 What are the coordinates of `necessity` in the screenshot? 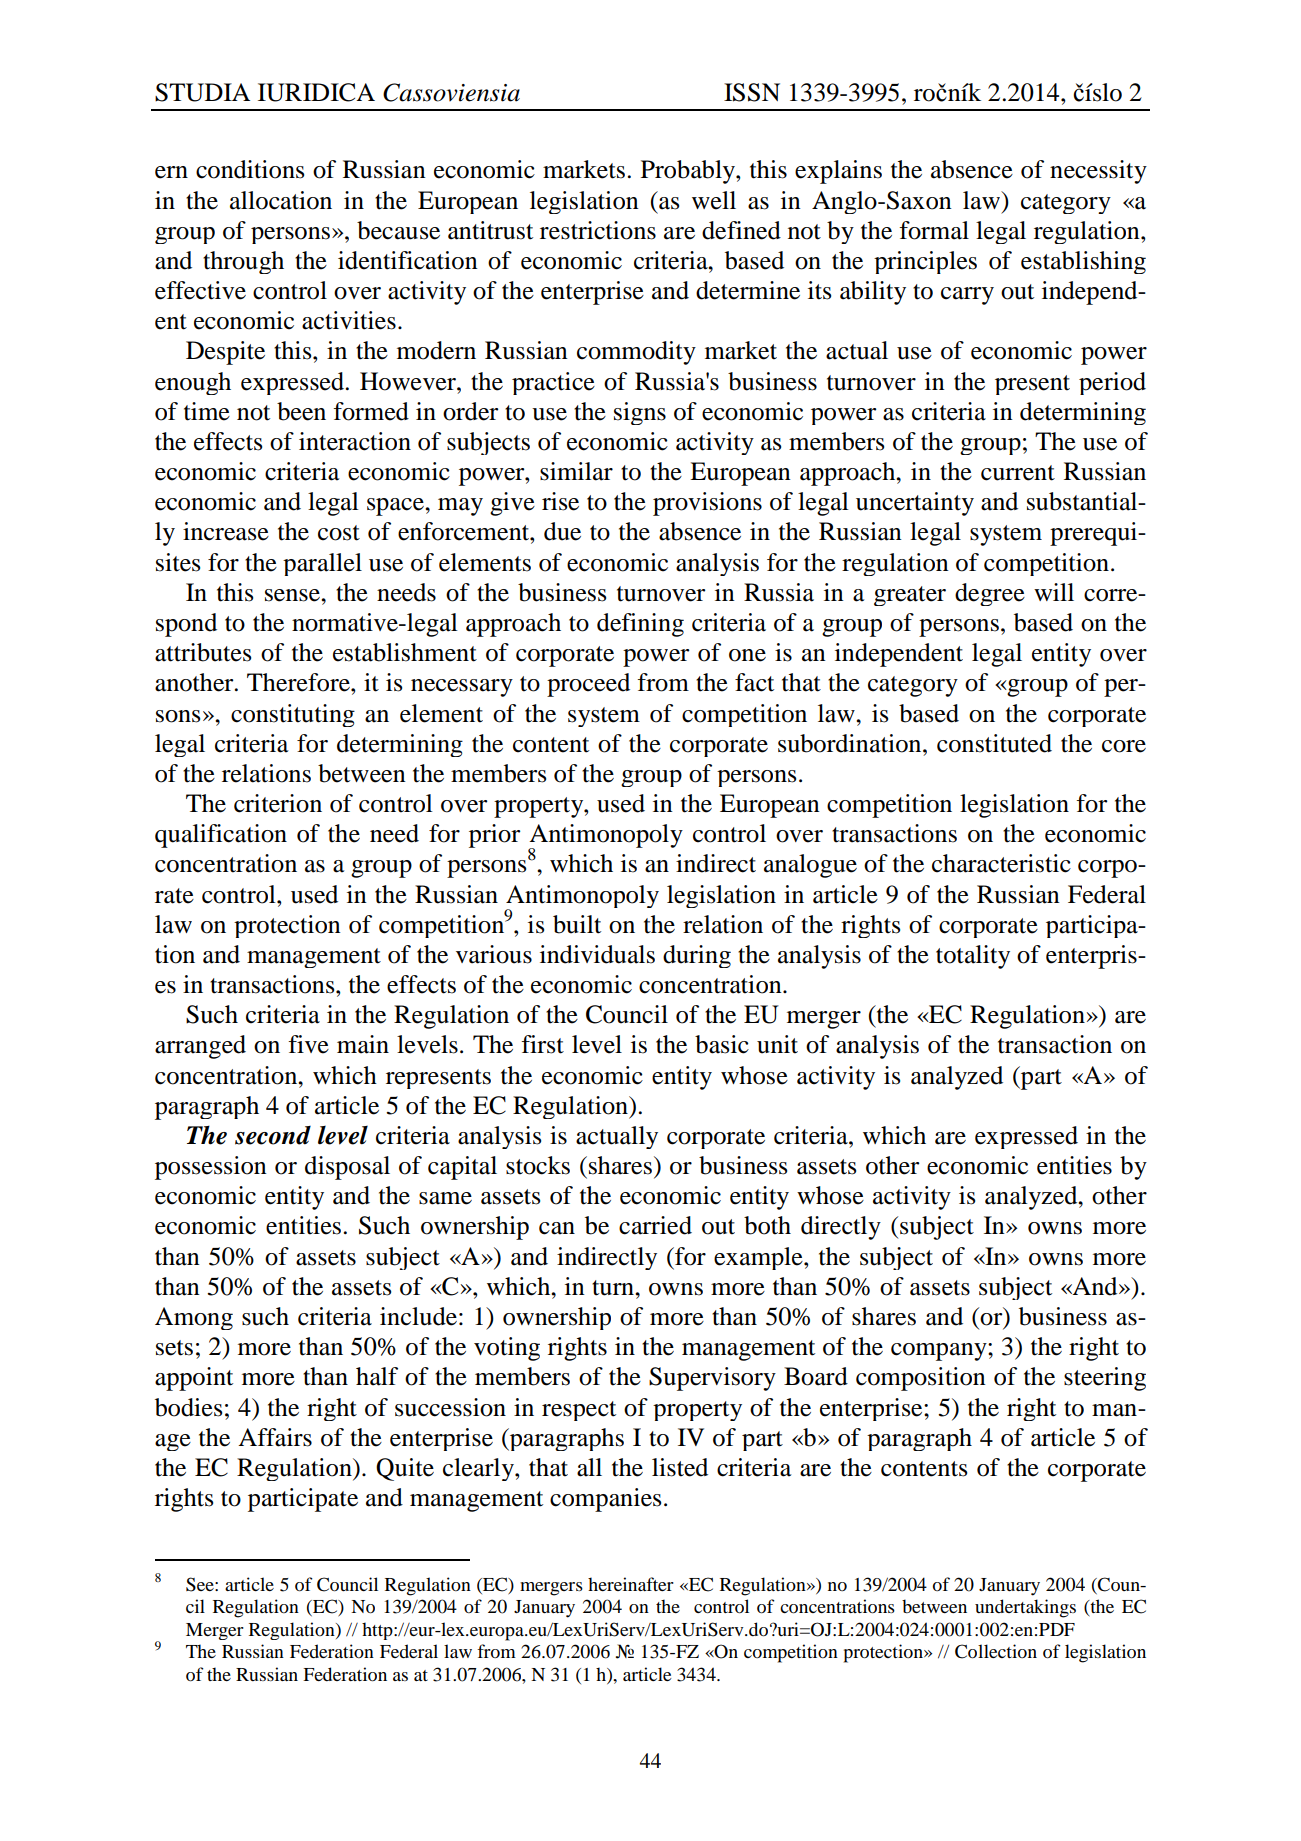 It's located at (1098, 172).
